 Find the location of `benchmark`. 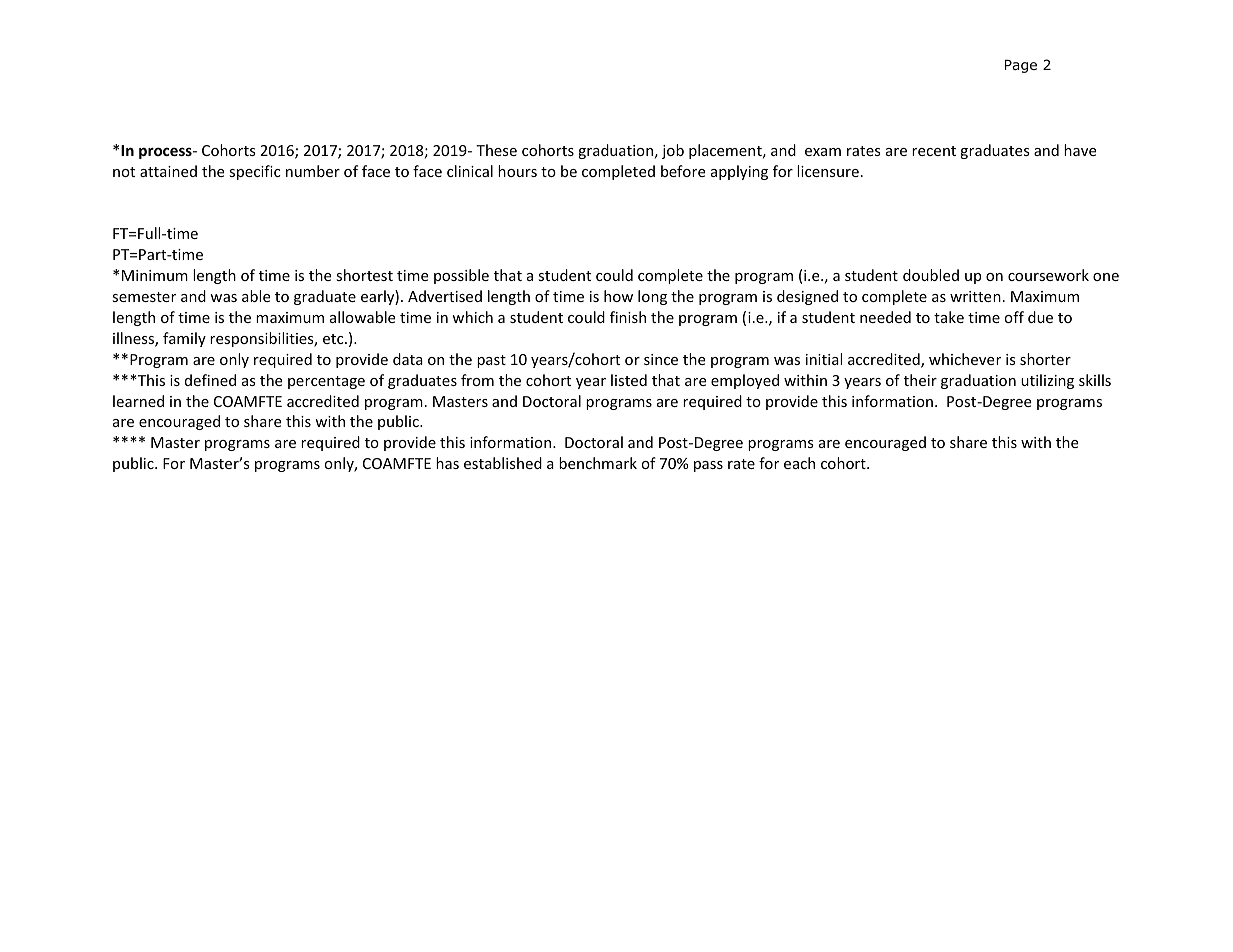

benchmark is located at coordinates (598, 463).
